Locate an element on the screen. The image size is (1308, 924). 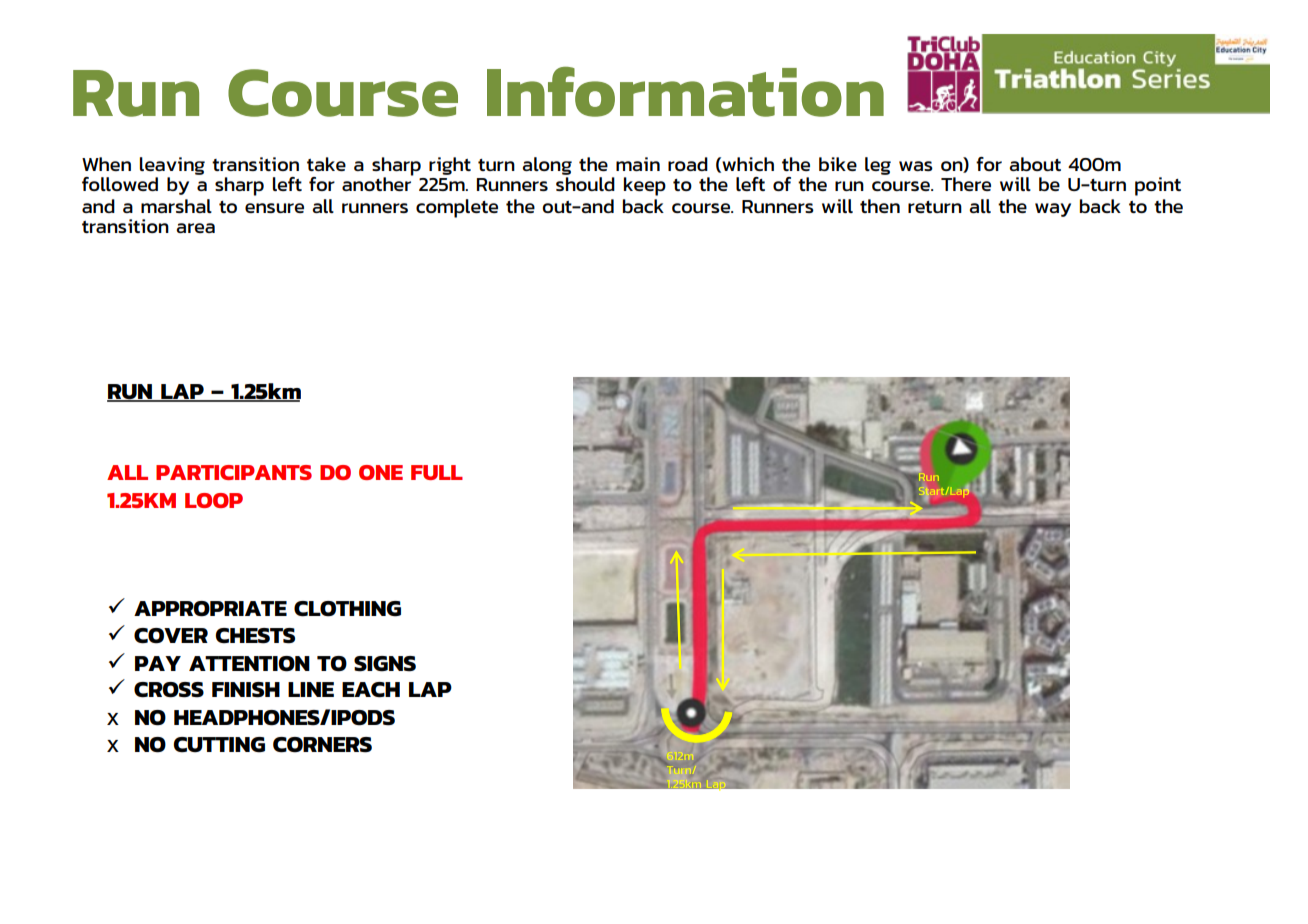
FULL is located at coordinates (437, 472).
